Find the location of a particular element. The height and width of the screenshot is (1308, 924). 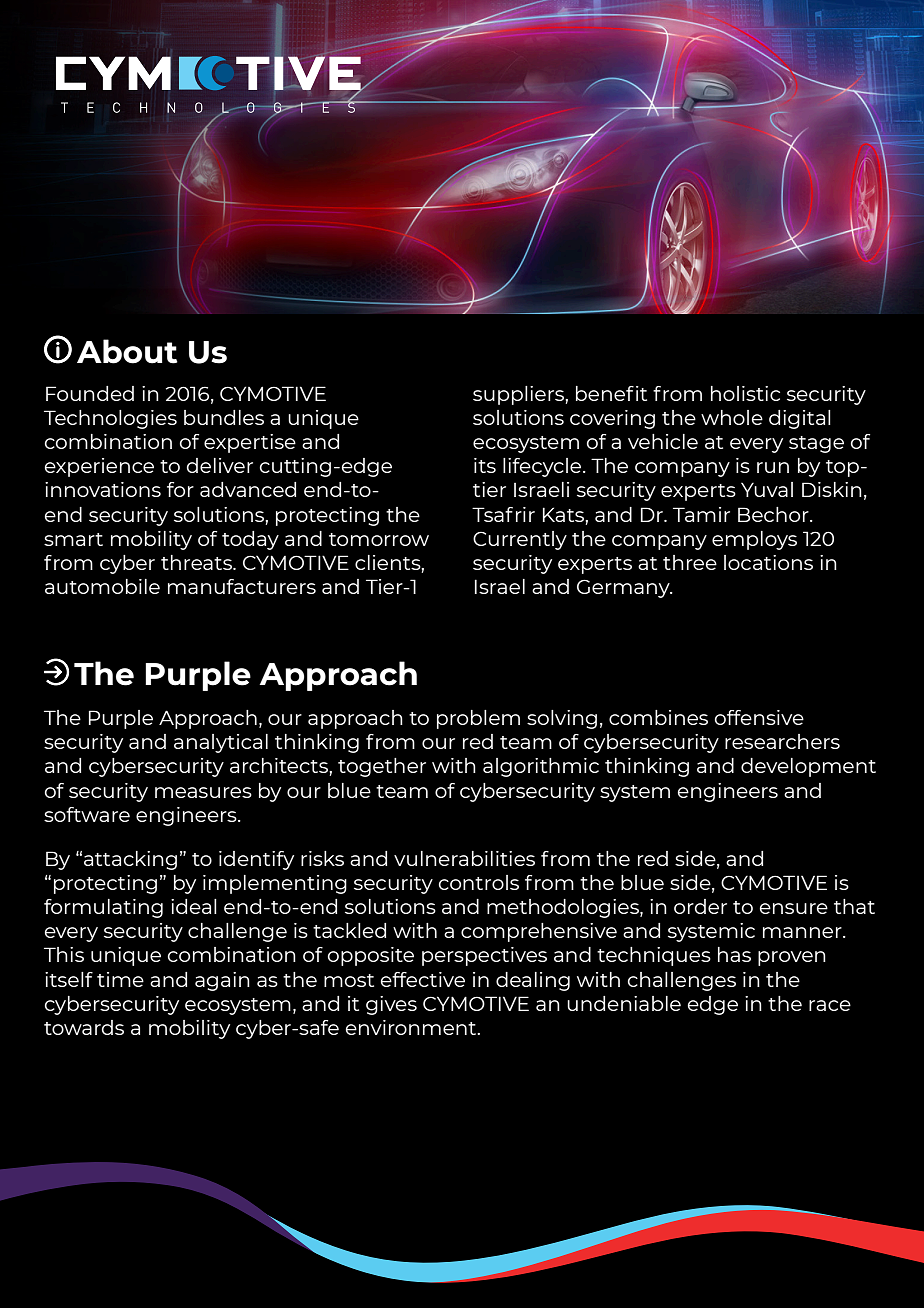

time is located at coordinates (120, 979).
